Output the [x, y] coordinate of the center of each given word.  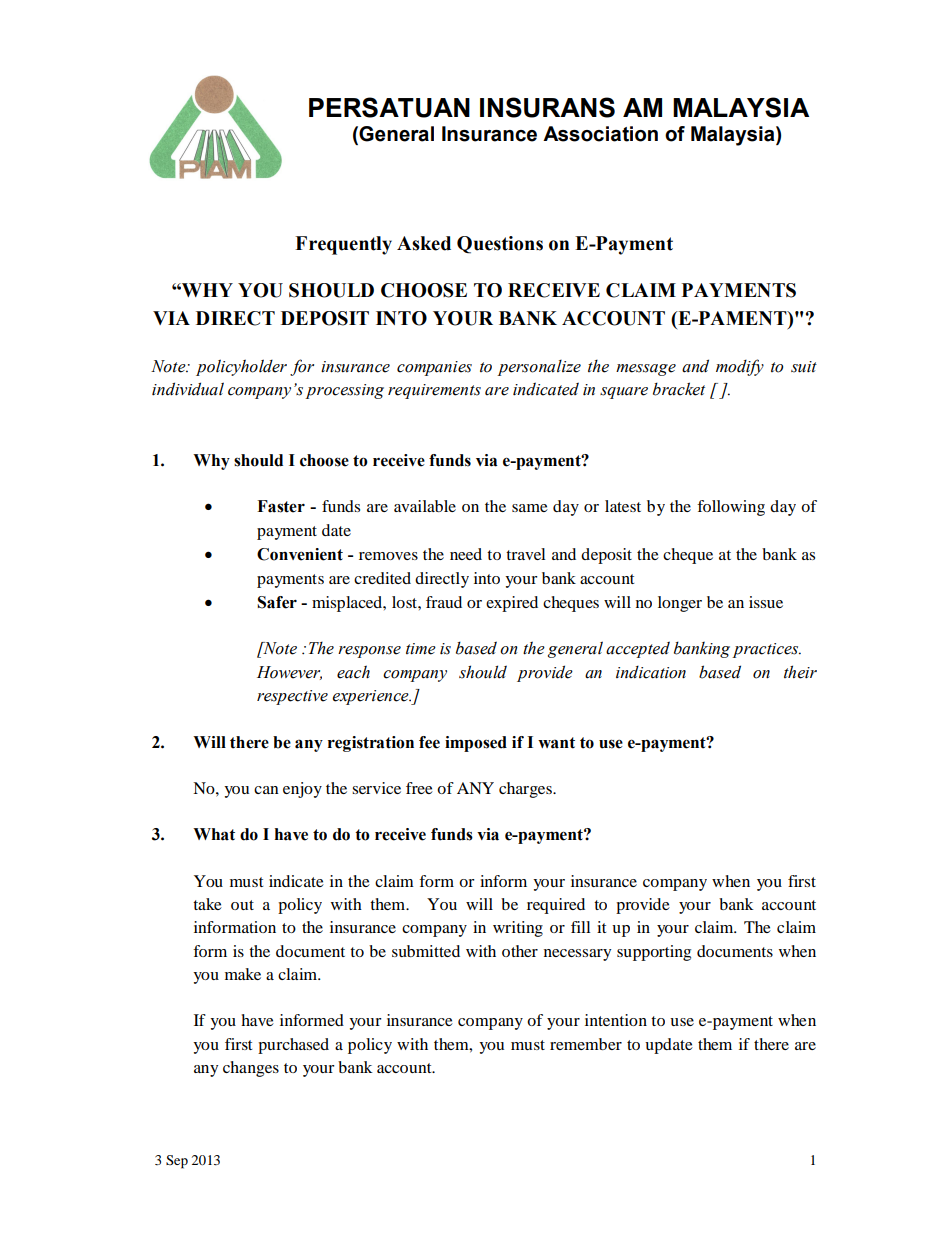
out [242, 905]
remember [586, 1044]
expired [512, 604]
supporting [654, 953]
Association [600, 134]
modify [740, 367]
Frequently [343, 245]
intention [616, 1020]
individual [188, 389]
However [289, 673]
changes [251, 1069]
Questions [500, 245]
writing [518, 929]
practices [766, 650]
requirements [434, 391]
